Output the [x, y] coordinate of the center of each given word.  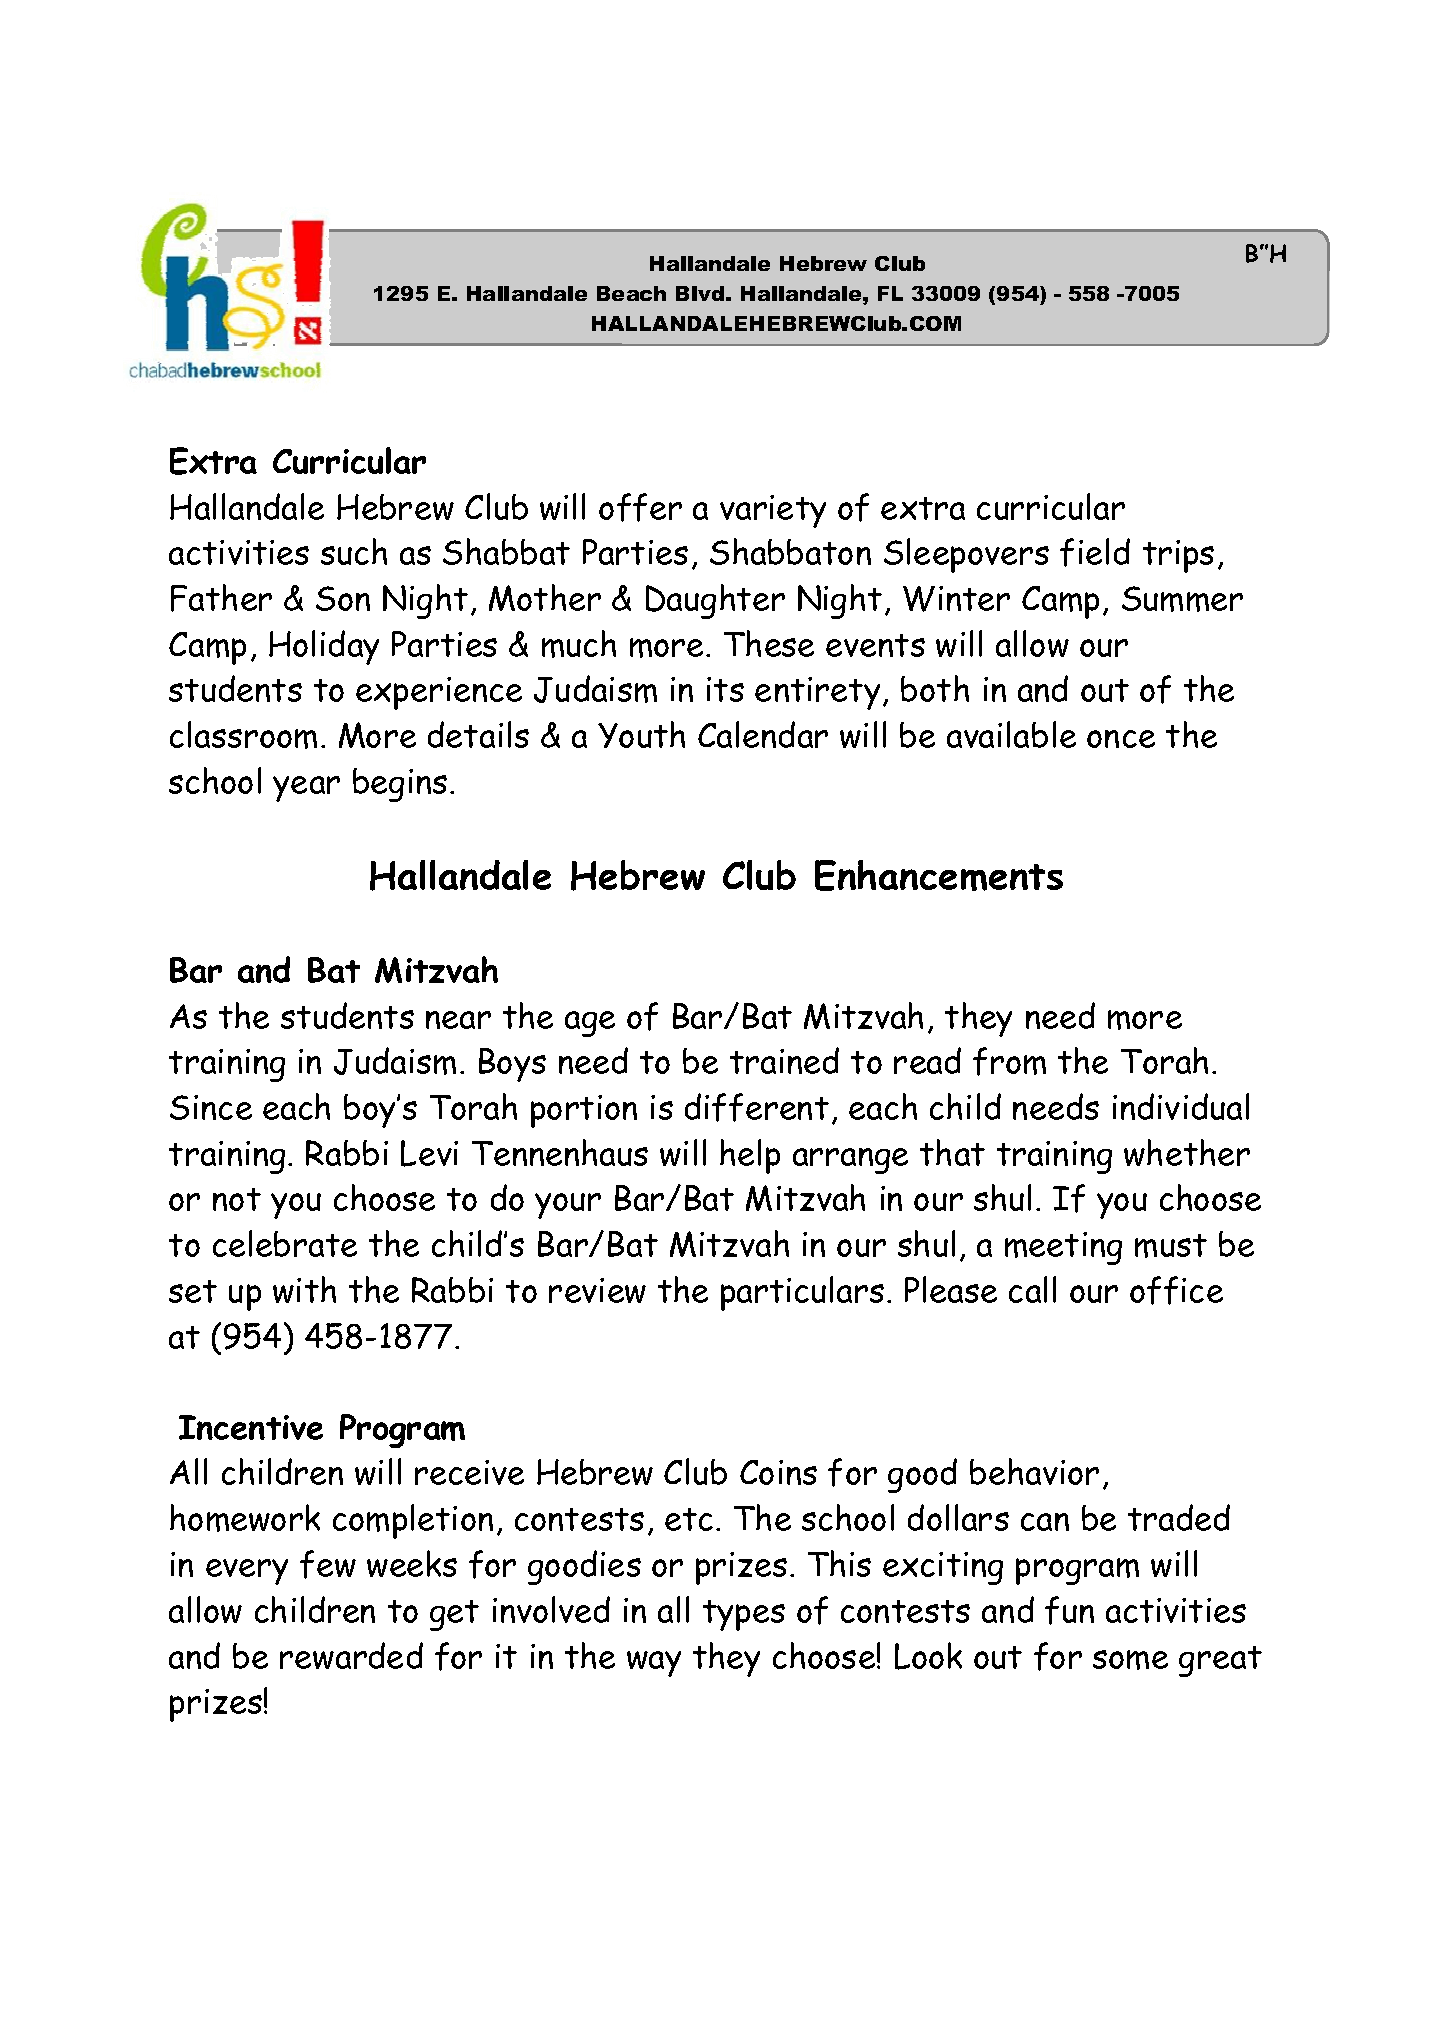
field [1095, 552]
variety [773, 511]
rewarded [351, 1655]
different [757, 1107]
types [744, 1615]
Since [211, 1107]
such [354, 551]
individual [1181, 1106]
